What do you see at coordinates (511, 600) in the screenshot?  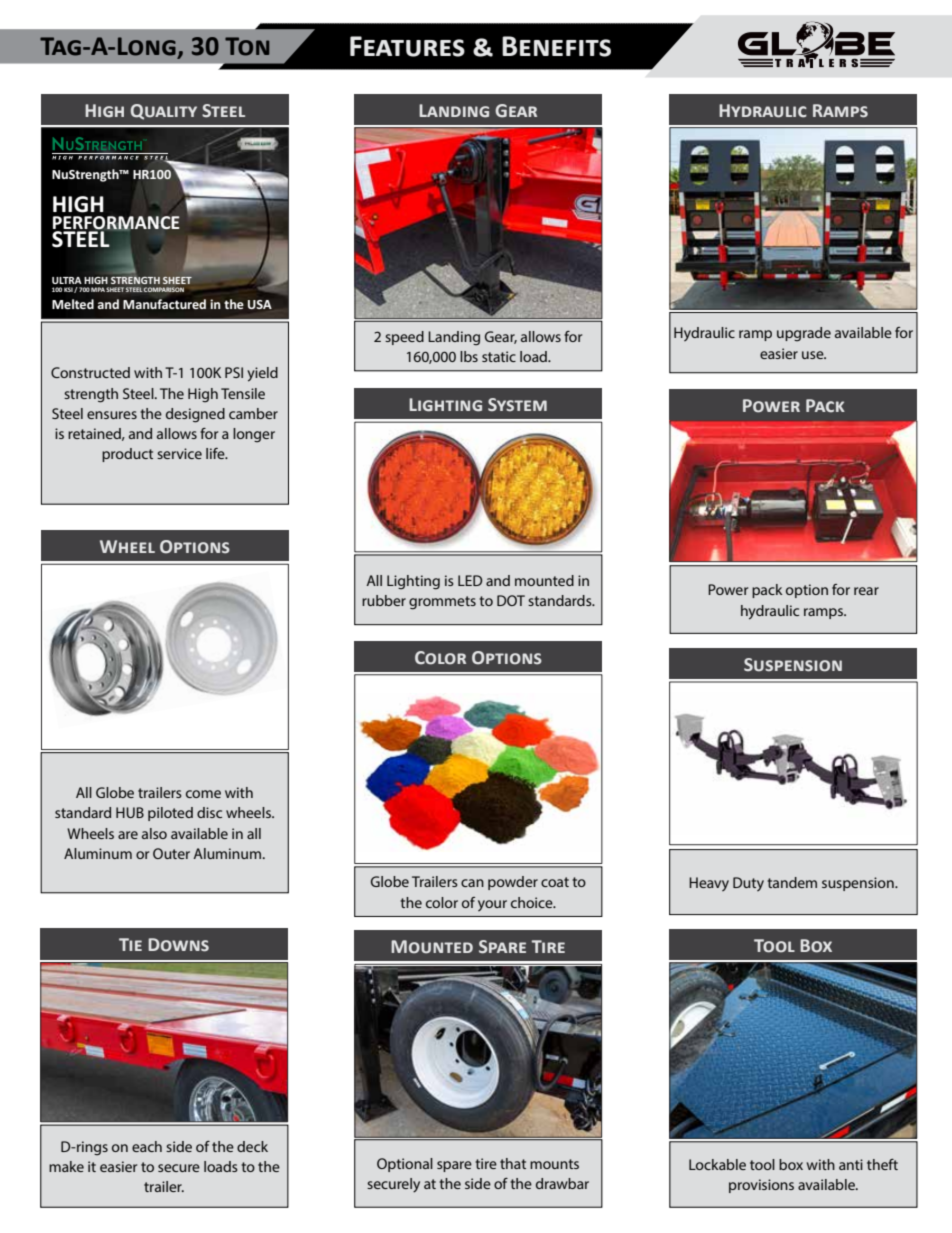 I see `DOT` at bounding box center [511, 600].
